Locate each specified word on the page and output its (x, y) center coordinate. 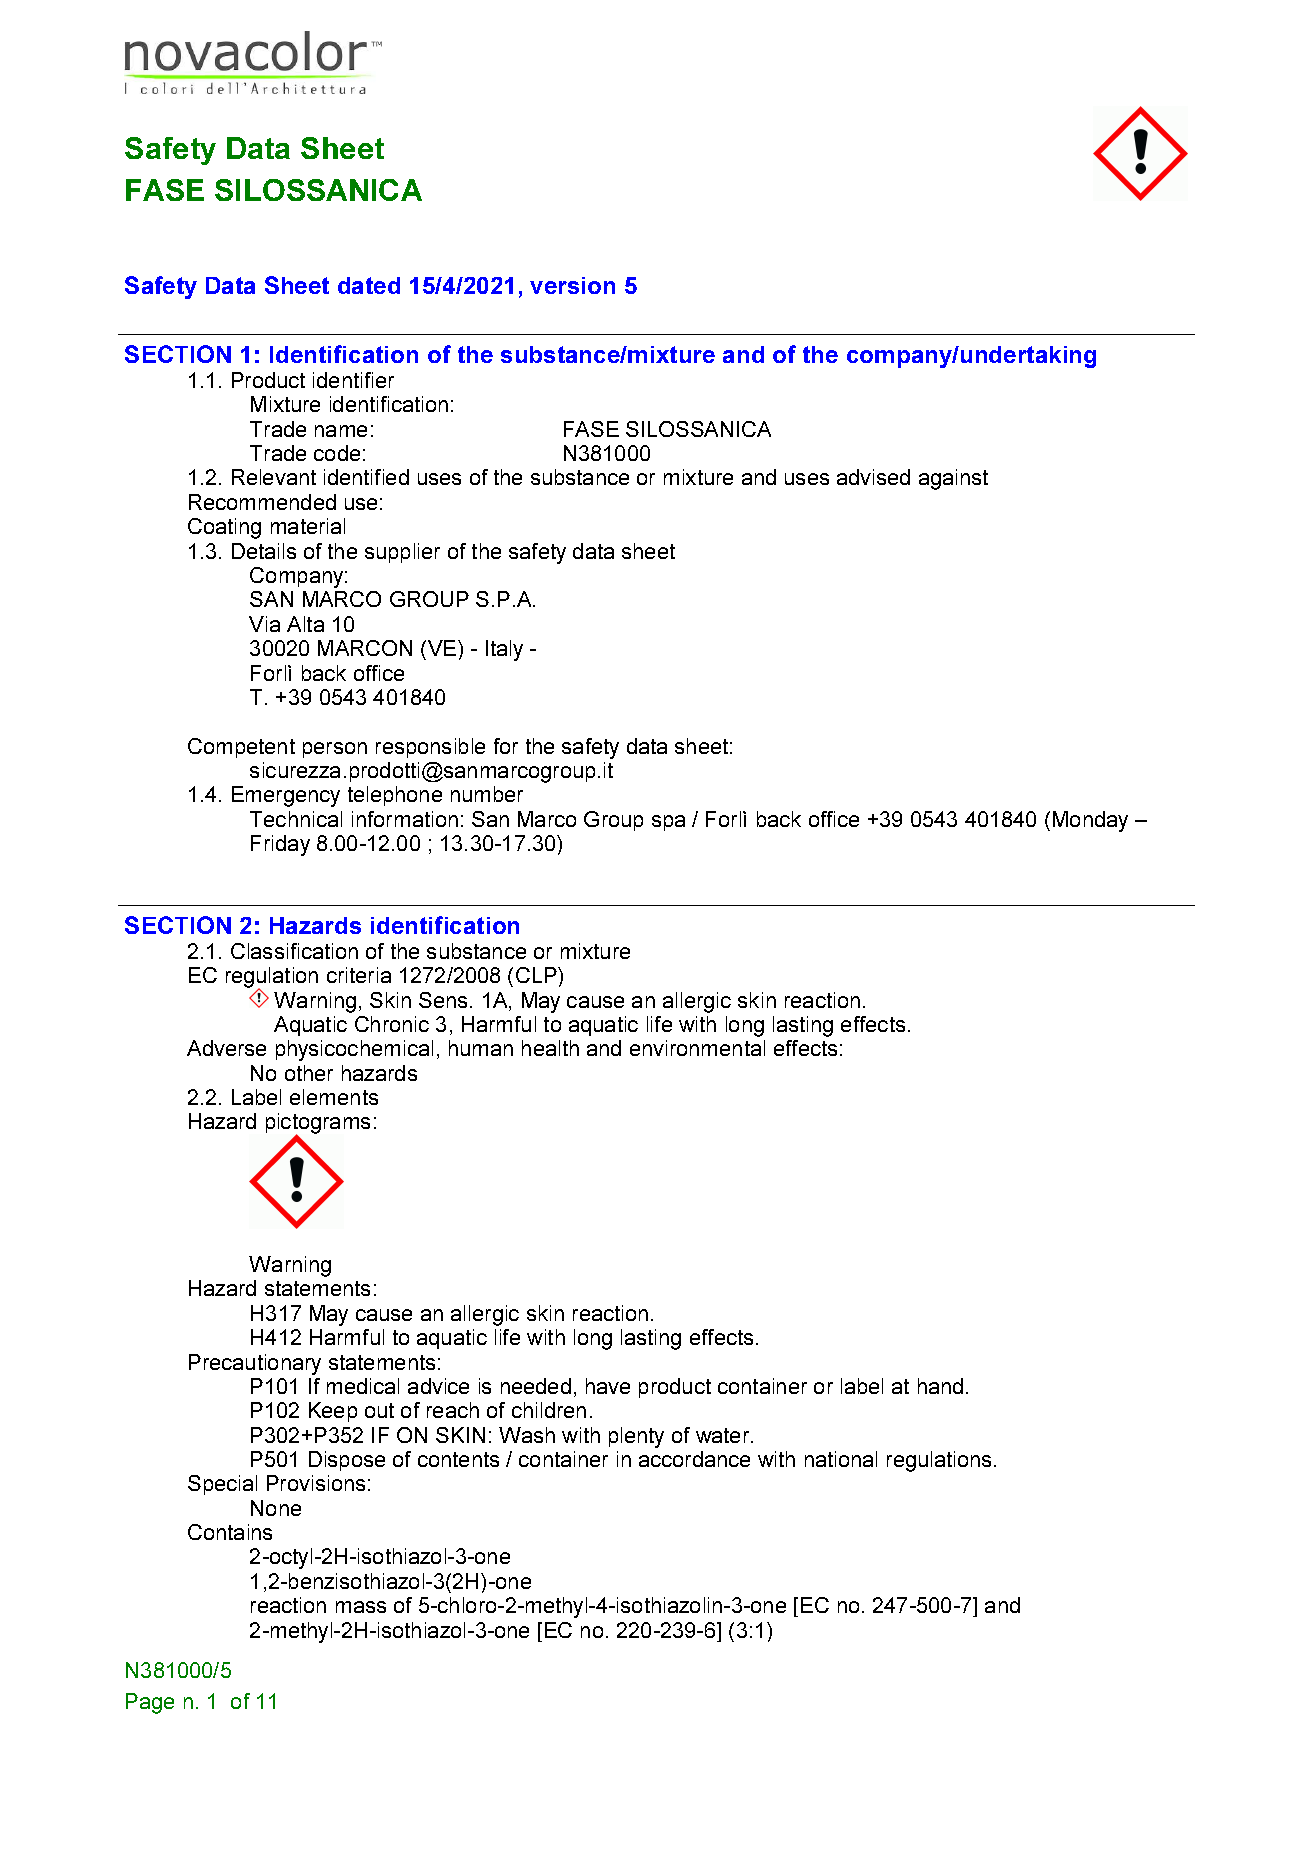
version (572, 285)
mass (361, 1607)
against (953, 479)
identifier (353, 380)
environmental (697, 1048)
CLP (537, 975)
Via (264, 624)
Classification (294, 951)
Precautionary (255, 1364)
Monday (1090, 821)
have (608, 1386)
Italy (504, 650)
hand (940, 1386)
